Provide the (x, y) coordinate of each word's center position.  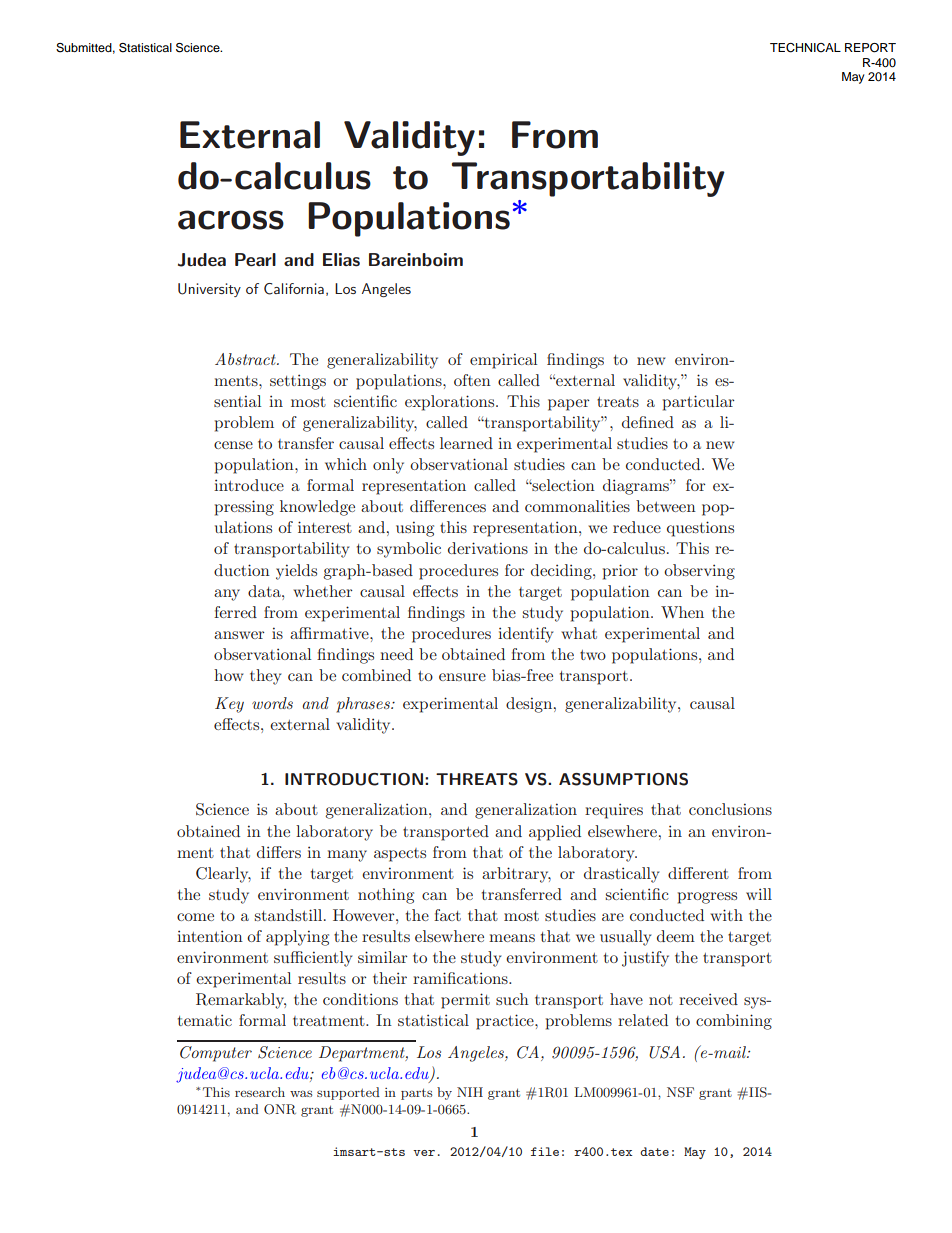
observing (699, 572)
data (265, 591)
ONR (280, 1109)
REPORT (870, 48)
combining (734, 1022)
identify (525, 635)
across (231, 220)
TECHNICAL (805, 48)
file (545, 1151)
